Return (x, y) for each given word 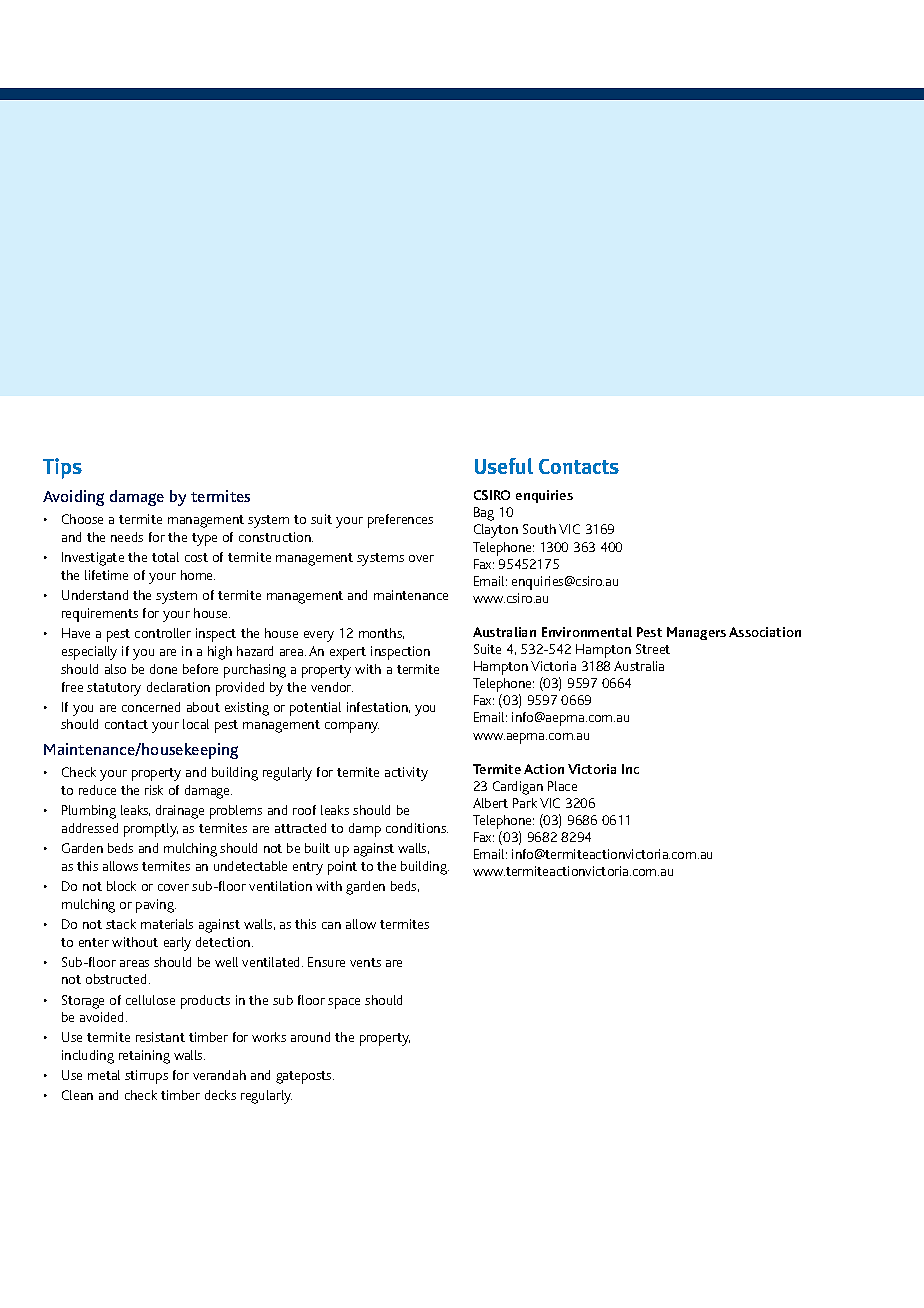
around (310, 1037)
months (381, 633)
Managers (696, 633)
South (539, 529)
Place (562, 786)
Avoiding (73, 498)
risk (154, 790)
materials (167, 924)
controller (163, 633)
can (331, 925)
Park (525, 803)
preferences (400, 521)
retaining (144, 1057)
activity (406, 774)
